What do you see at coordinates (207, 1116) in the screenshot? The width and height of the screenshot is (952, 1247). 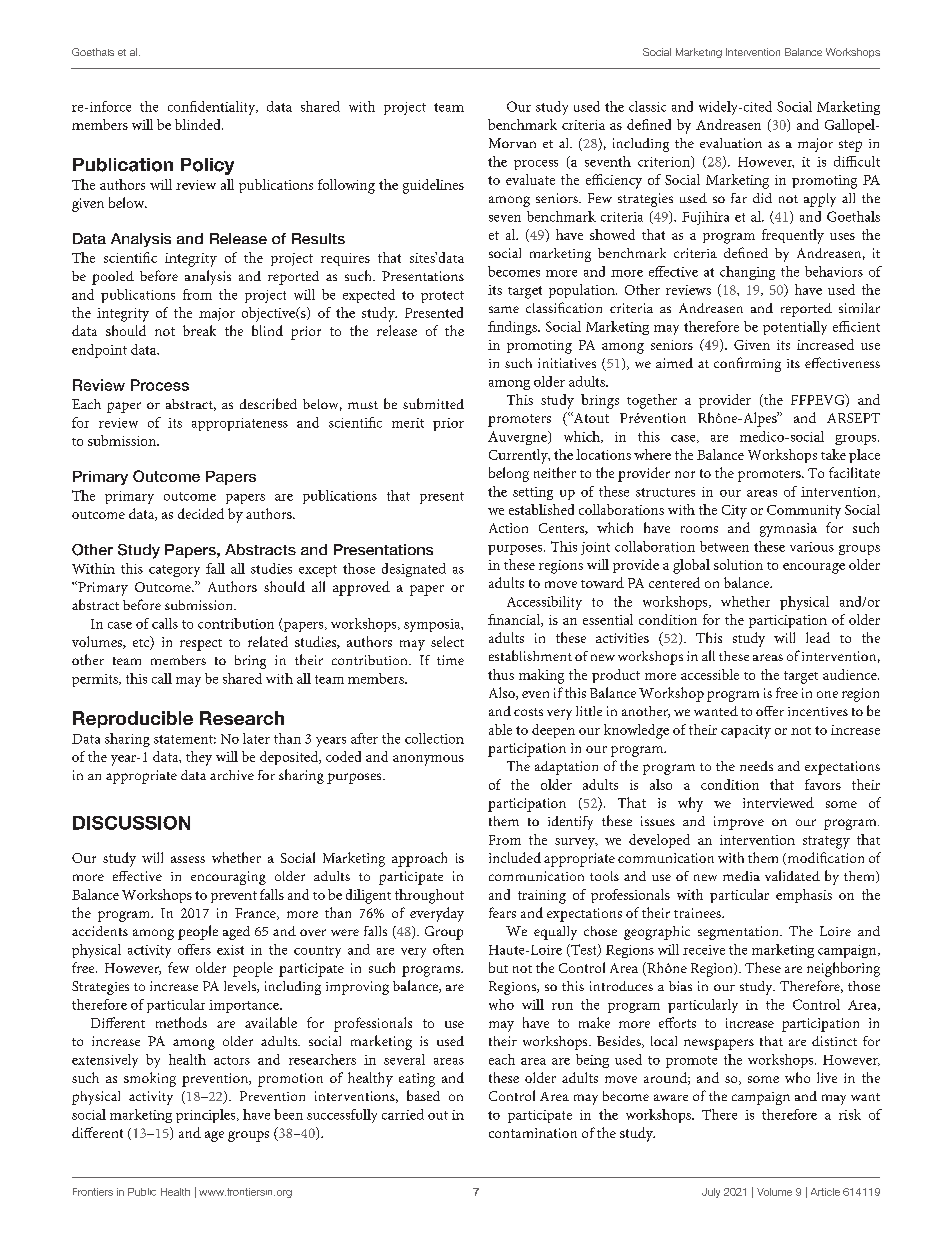 I see `principles` at bounding box center [207, 1116].
